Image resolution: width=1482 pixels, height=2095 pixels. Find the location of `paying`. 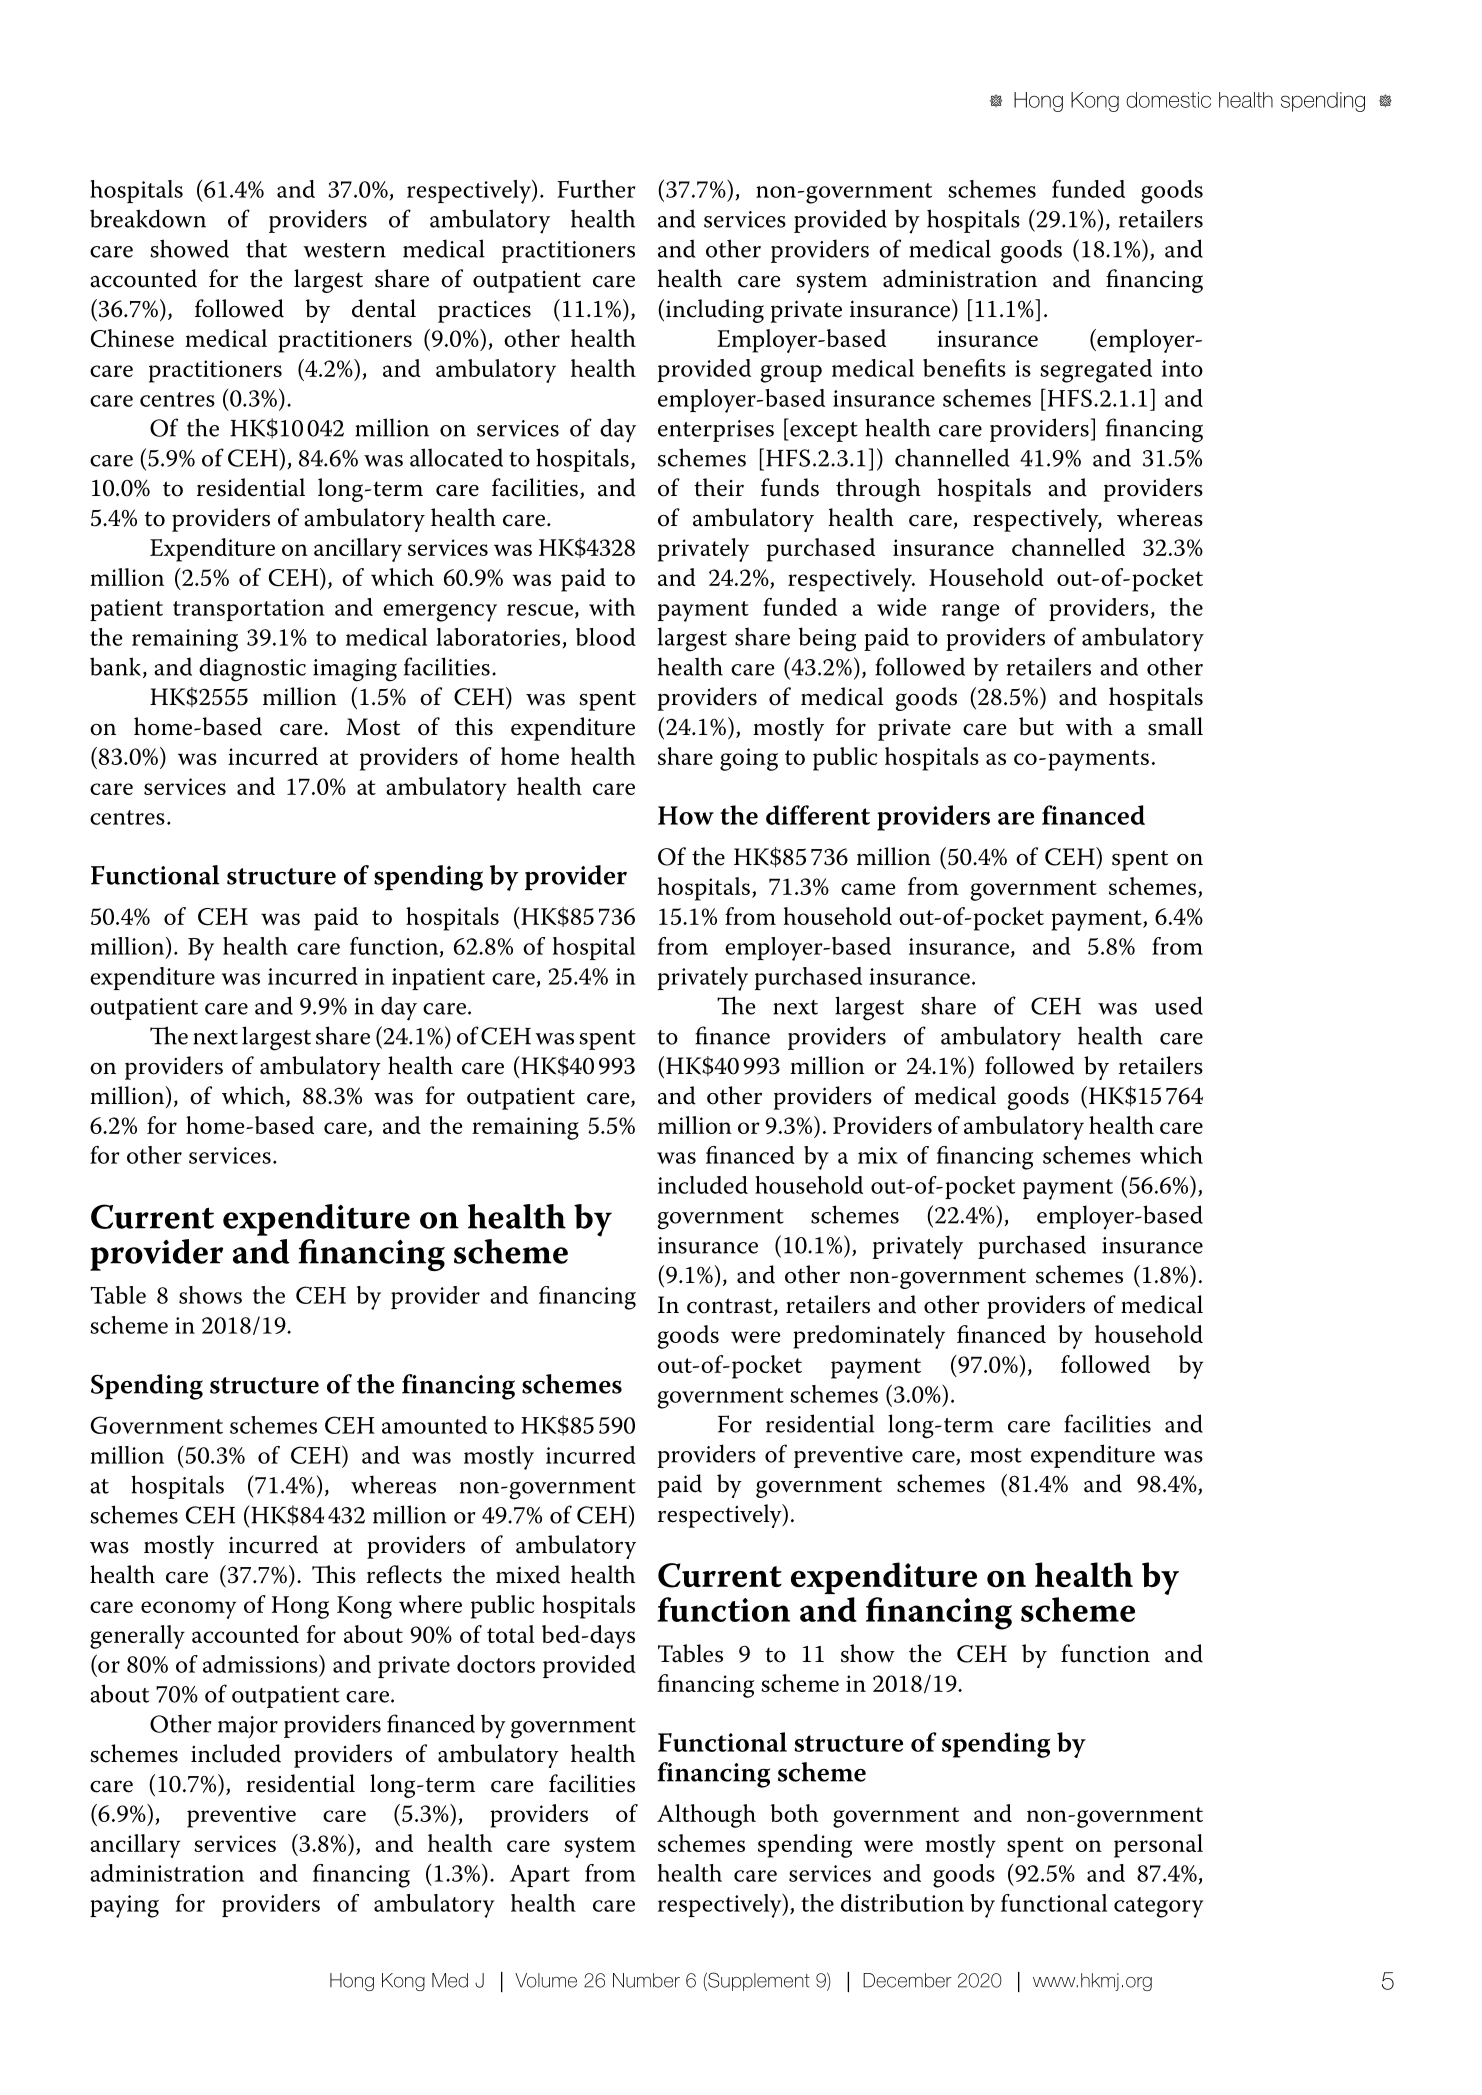

paying is located at coordinates (124, 1906).
